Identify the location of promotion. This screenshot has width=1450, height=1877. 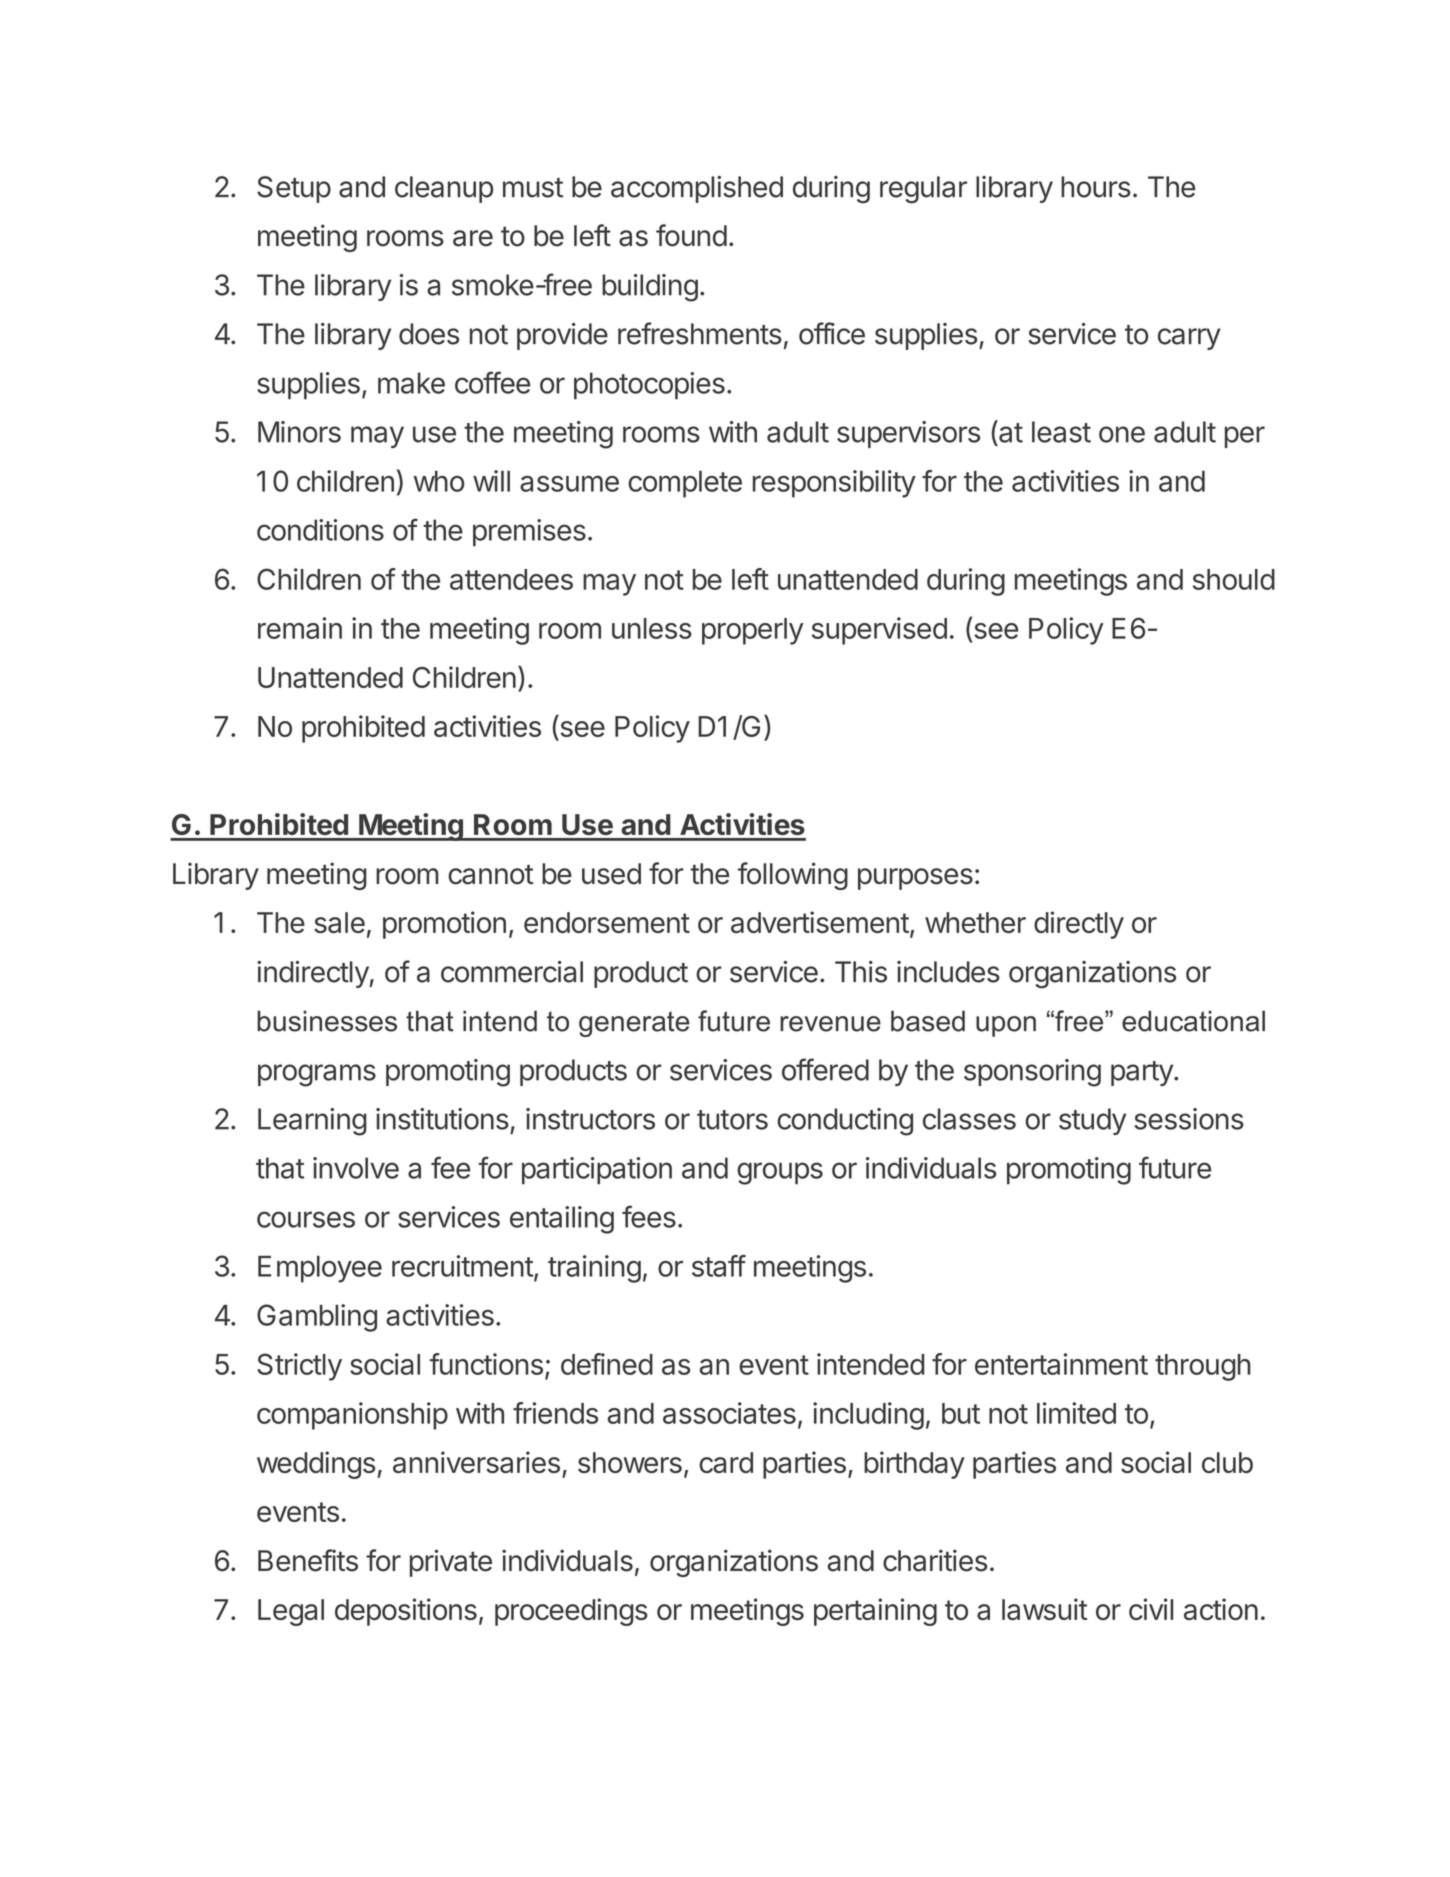
(444, 925).
